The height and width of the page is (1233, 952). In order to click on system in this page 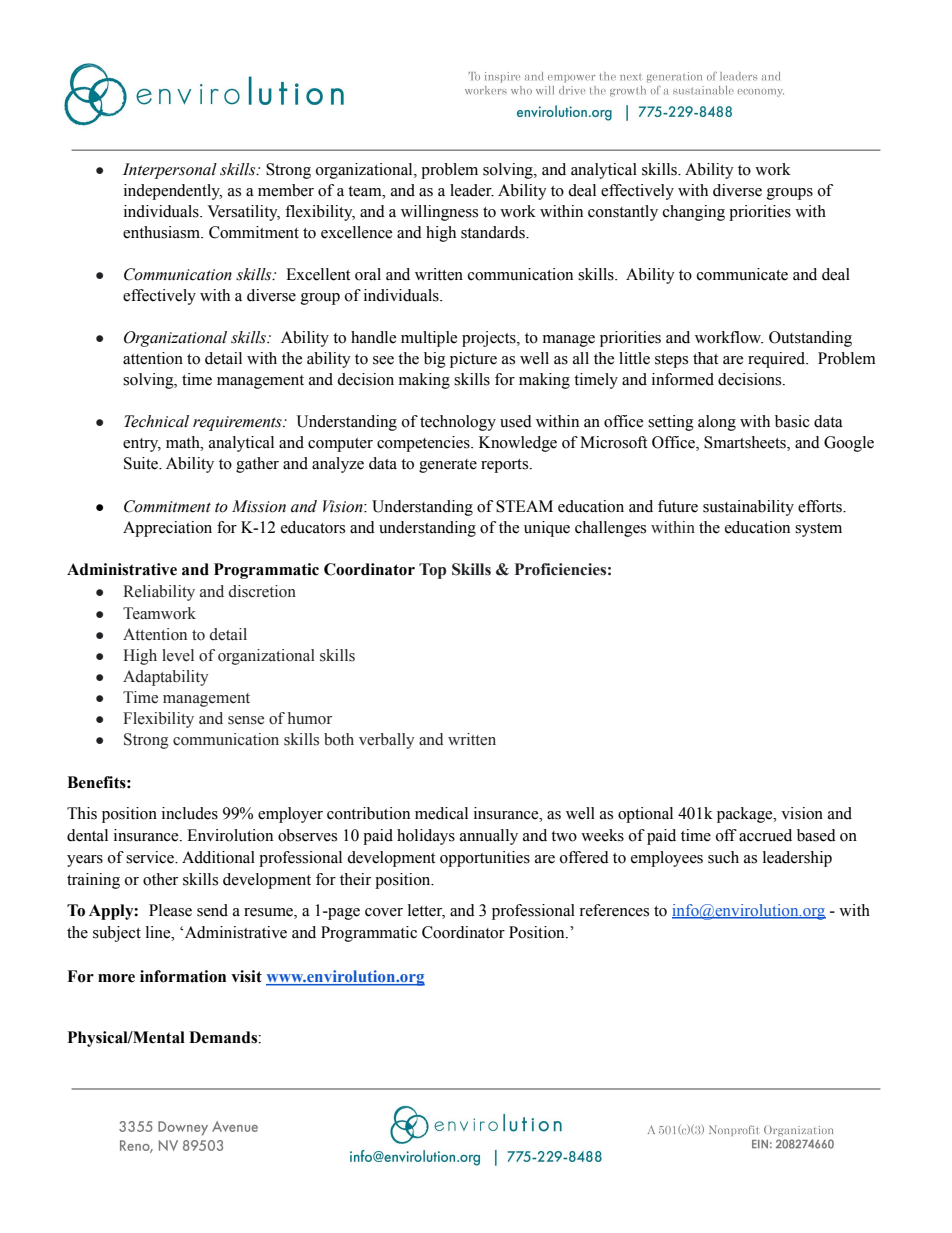, I will do `click(818, 530)`.
